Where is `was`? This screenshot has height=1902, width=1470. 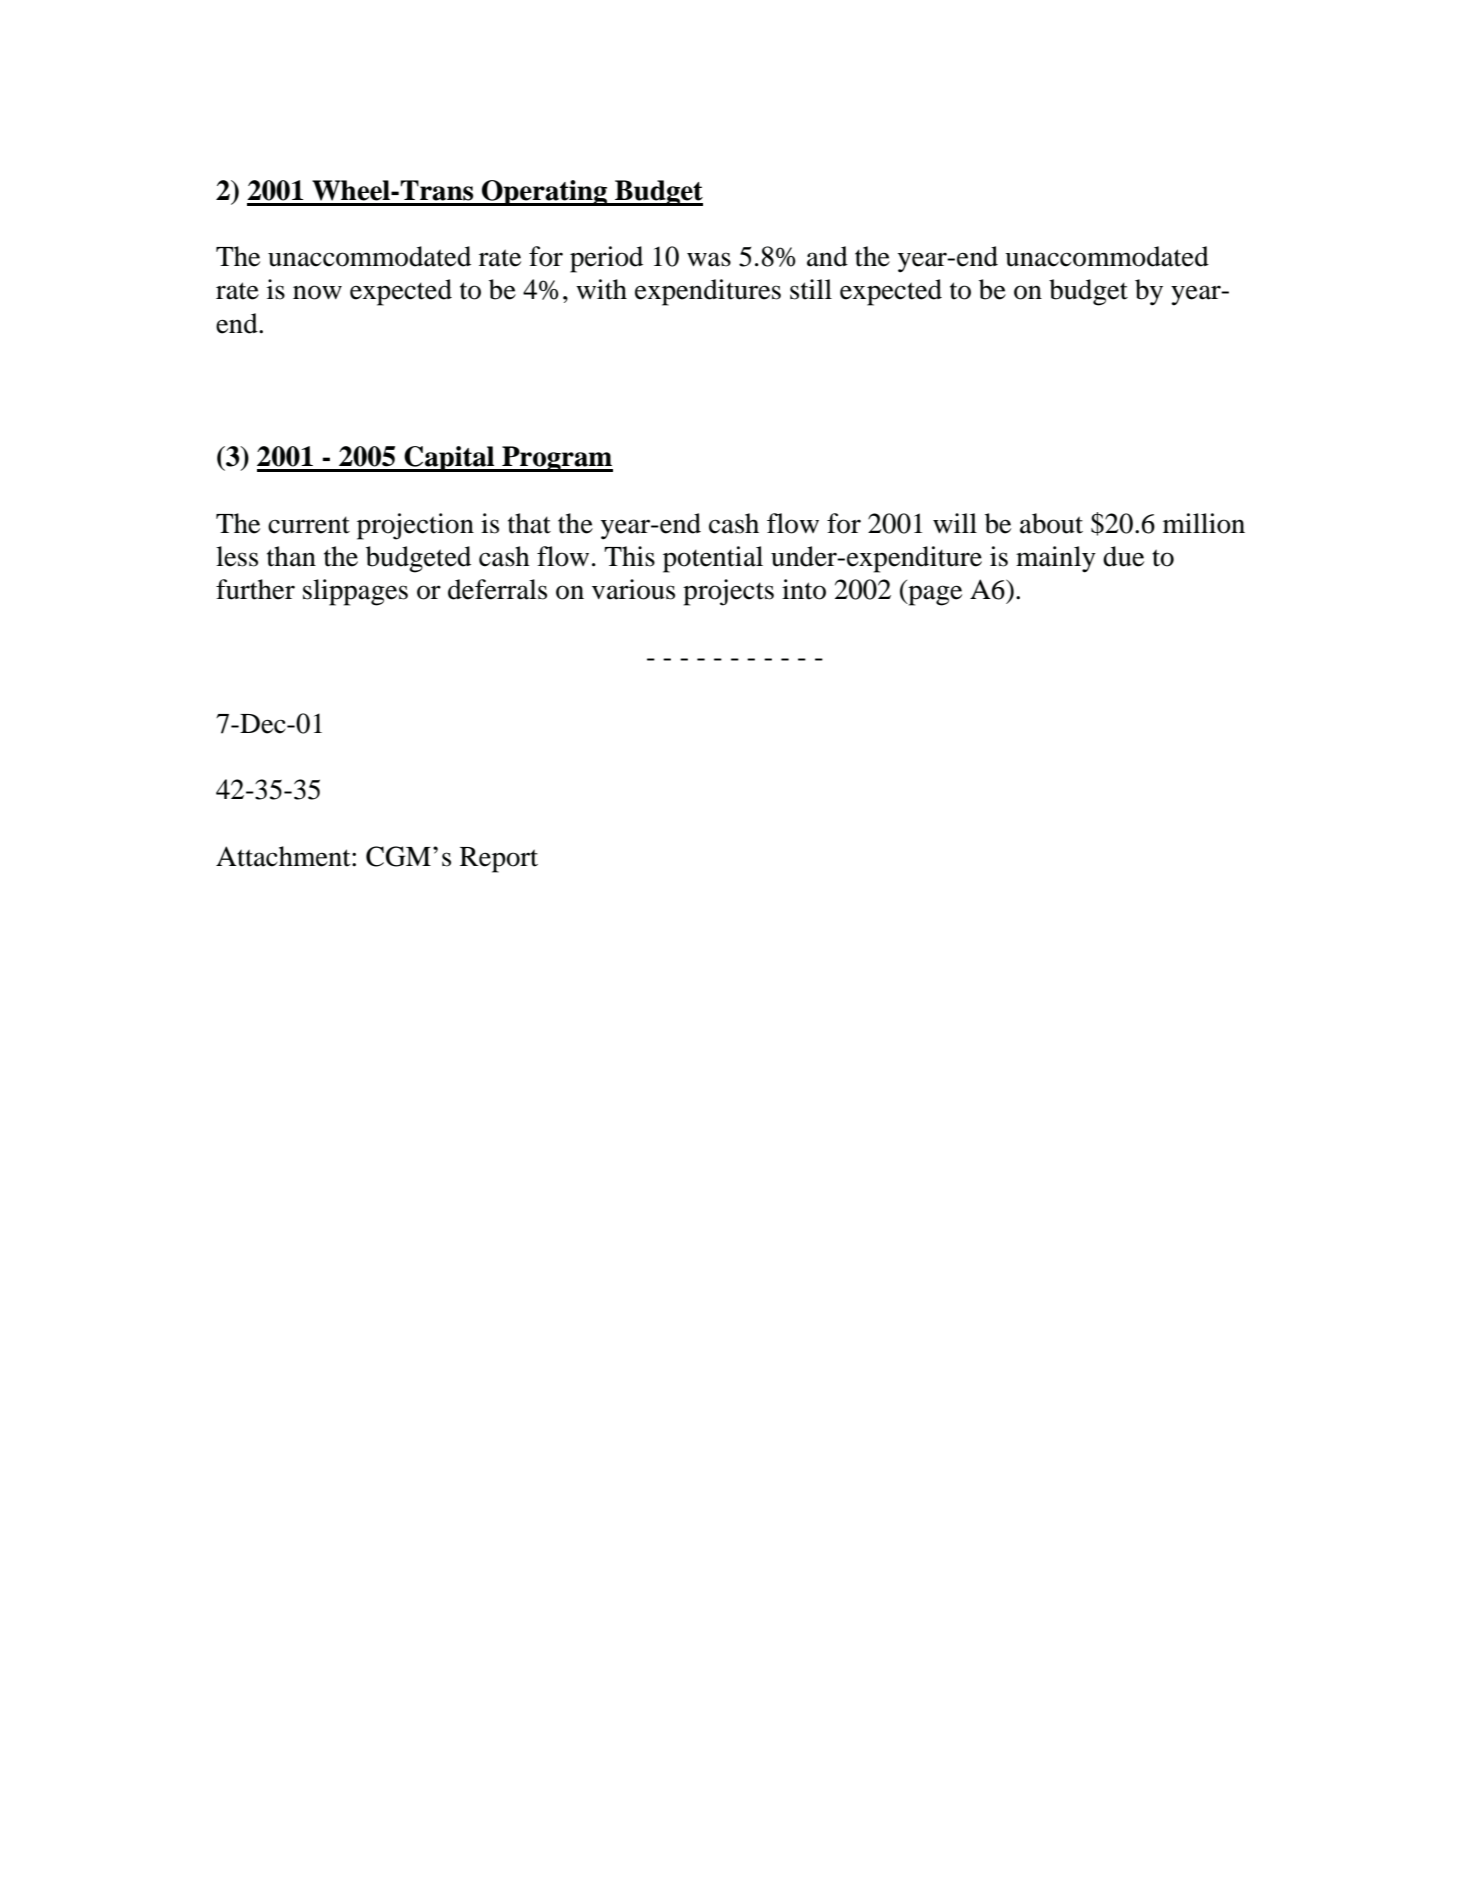
was is located at coordinates (709, 259).
